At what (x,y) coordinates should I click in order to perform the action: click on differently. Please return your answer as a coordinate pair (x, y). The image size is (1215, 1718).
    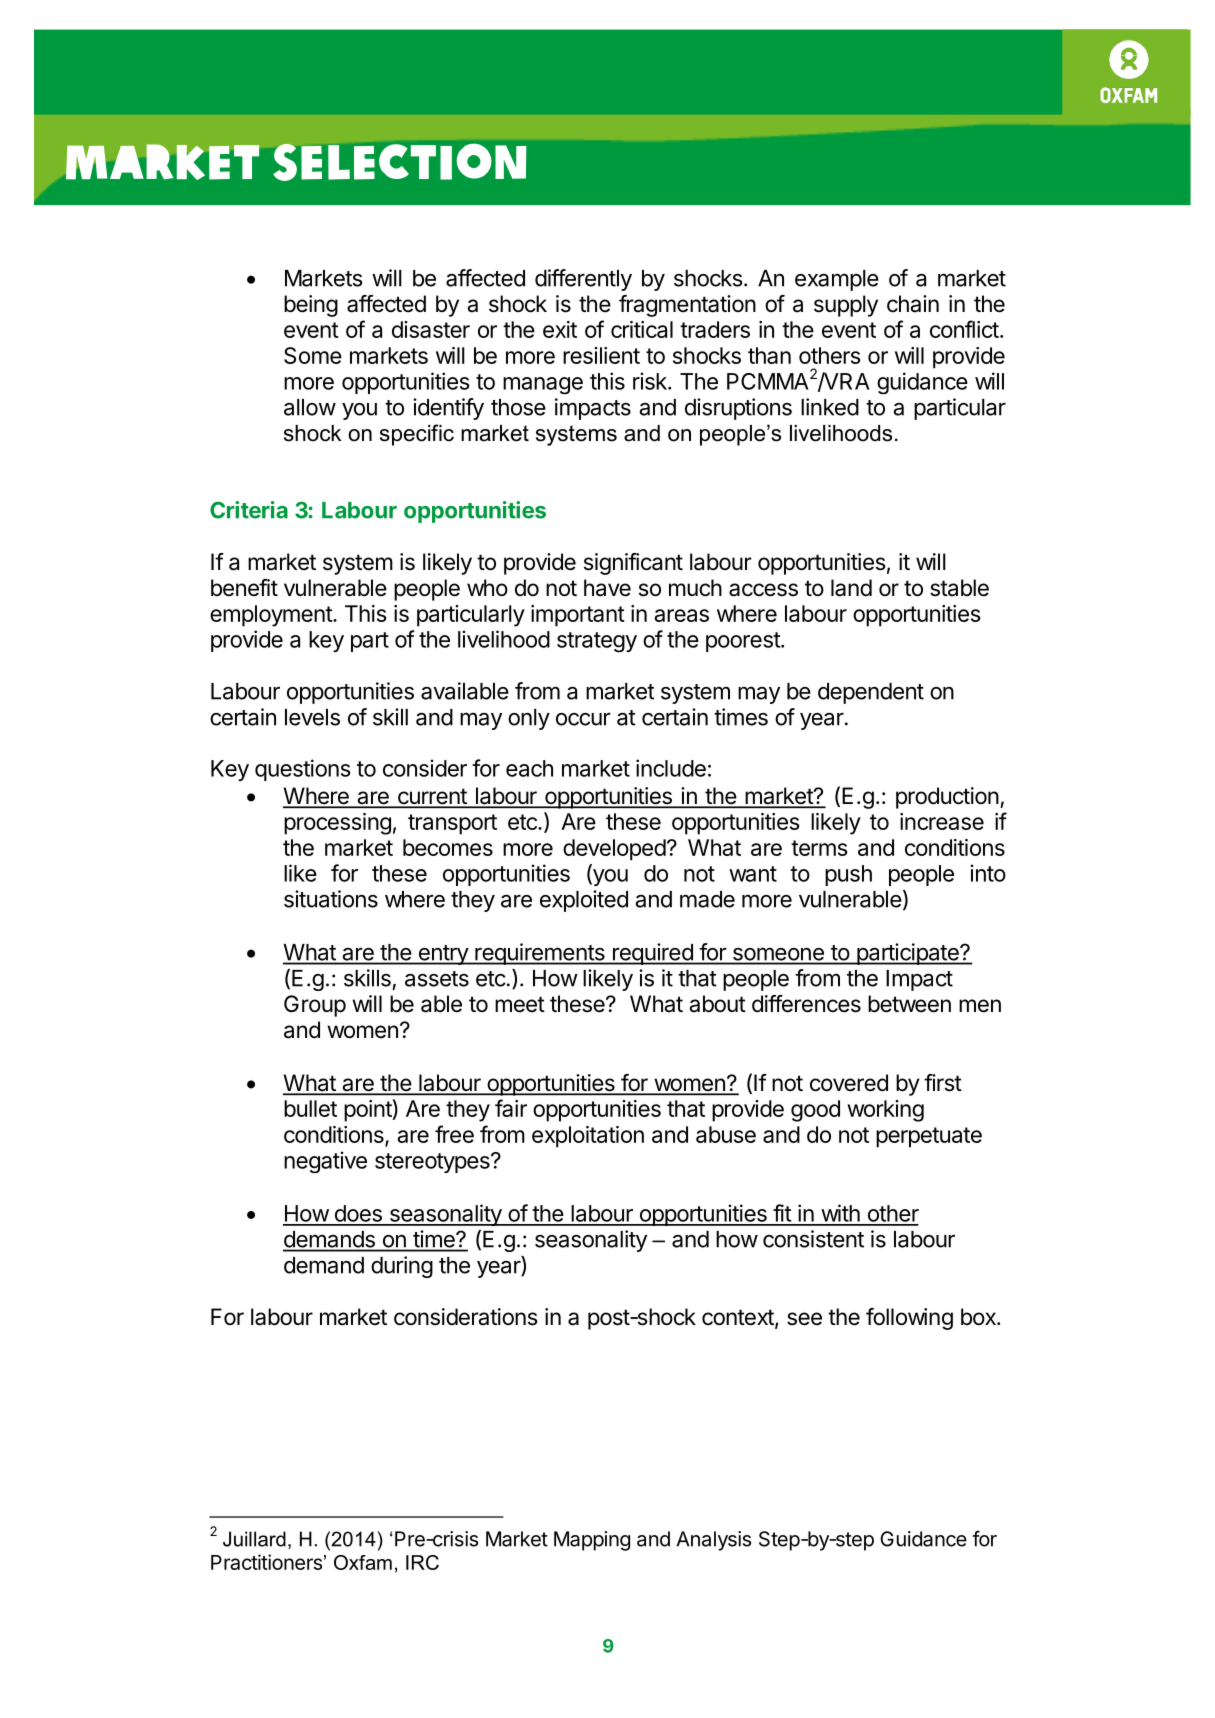
    Looking at the image, I should click on (583, 280).
